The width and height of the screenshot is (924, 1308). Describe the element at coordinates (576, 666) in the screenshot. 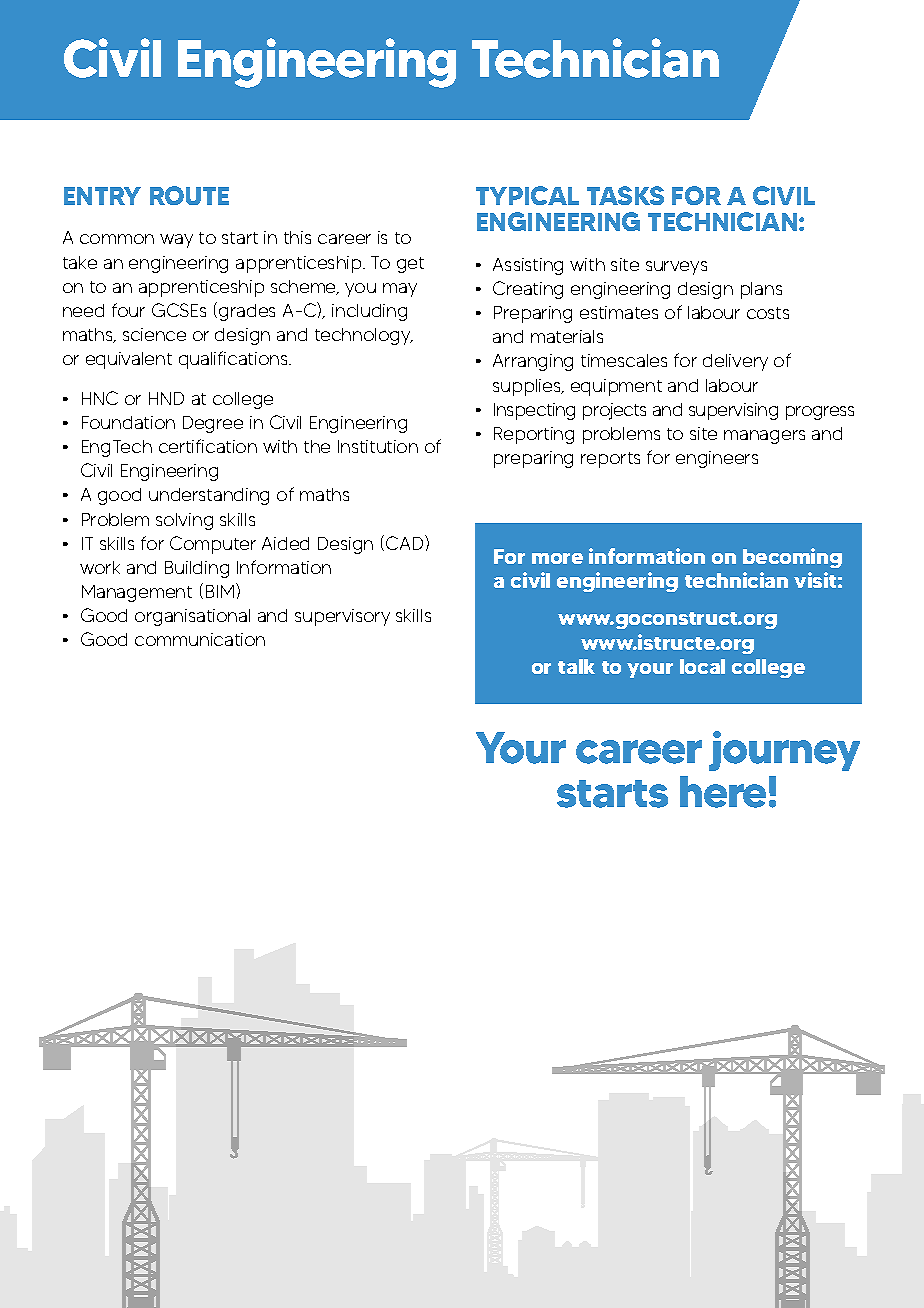

I see `talk` at that location.
